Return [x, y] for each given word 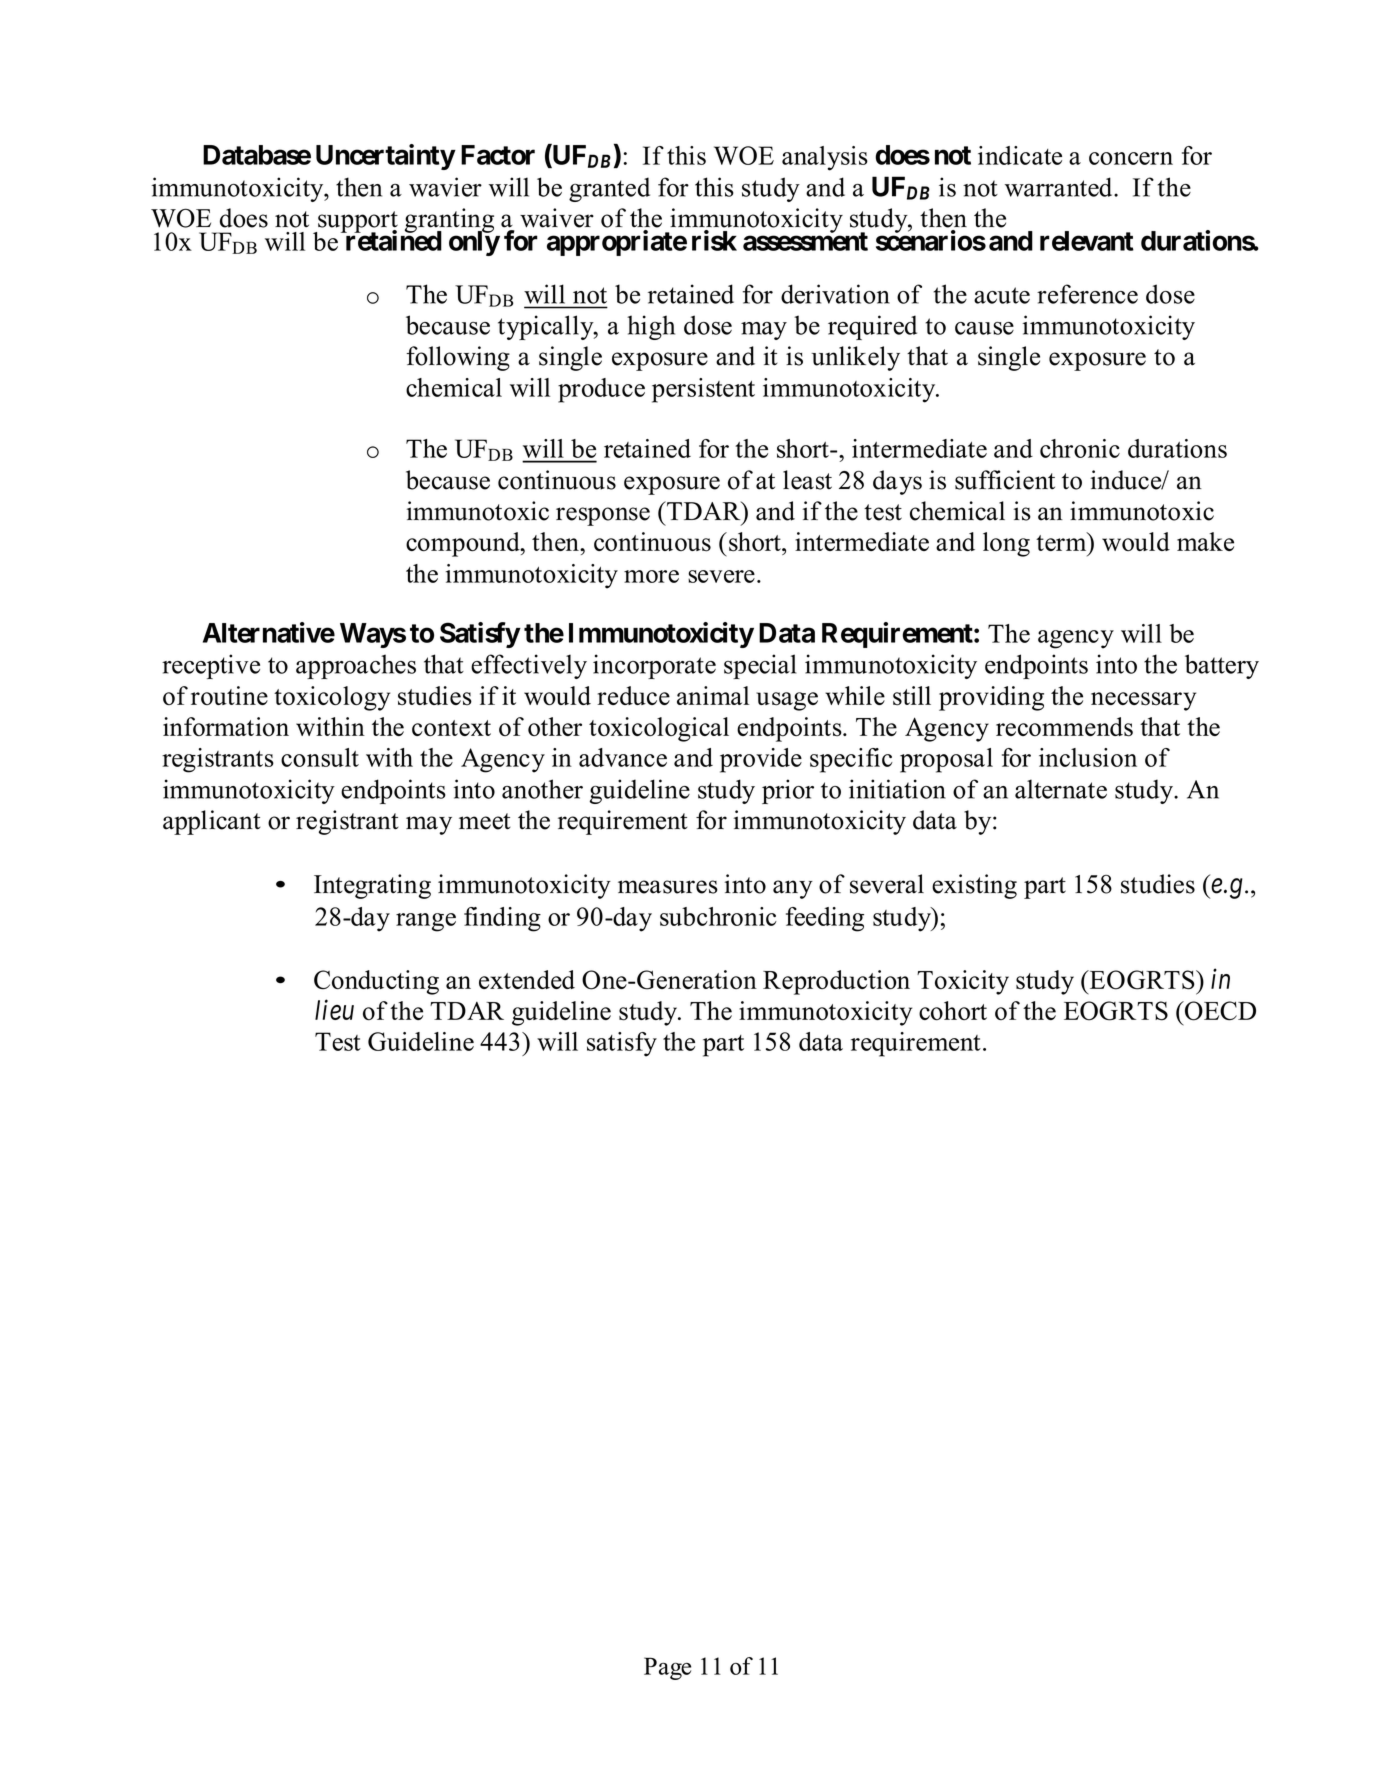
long [1006, 544]
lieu [334, 1009]
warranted [1060, 187]
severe [721, 576]
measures [668, 887]
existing [974, 886]
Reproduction [836, 982]
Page [667, 1668]
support [357, 223]
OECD [1219, 1011]
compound [464, 544]
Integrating [372, 886]
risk [714, 240]
